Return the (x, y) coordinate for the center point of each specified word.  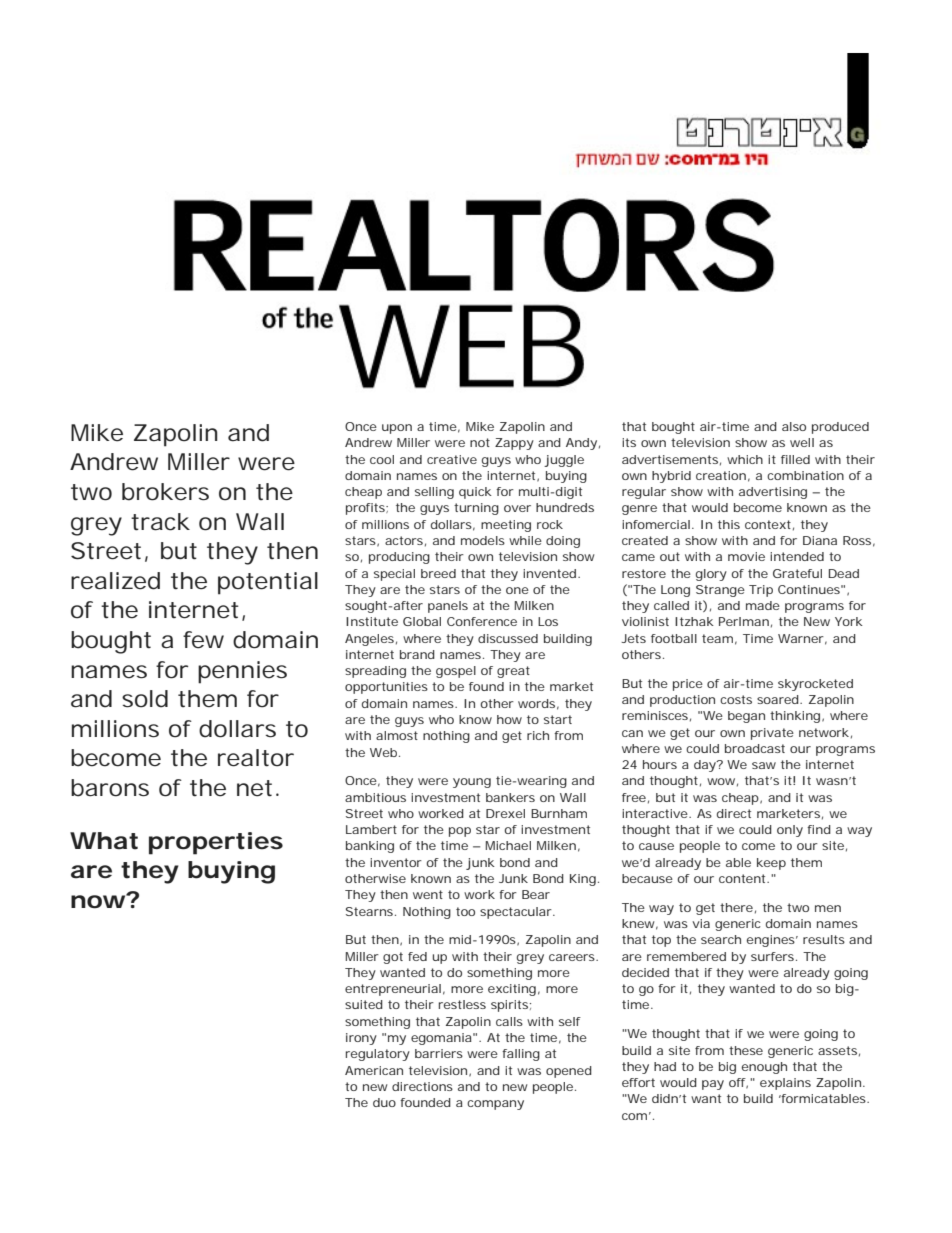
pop (460, 832)
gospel (456, 672)
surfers (774, 956)
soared (779, 699)
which (745, 459)
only (790, 831)
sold (145, 699)
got (393, 958)
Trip (761, 591)
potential (268, 583)
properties (216, 843)
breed (438, 573)
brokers (165, 492)
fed (417, 956)
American (374, 1070)
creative (452, 459)
